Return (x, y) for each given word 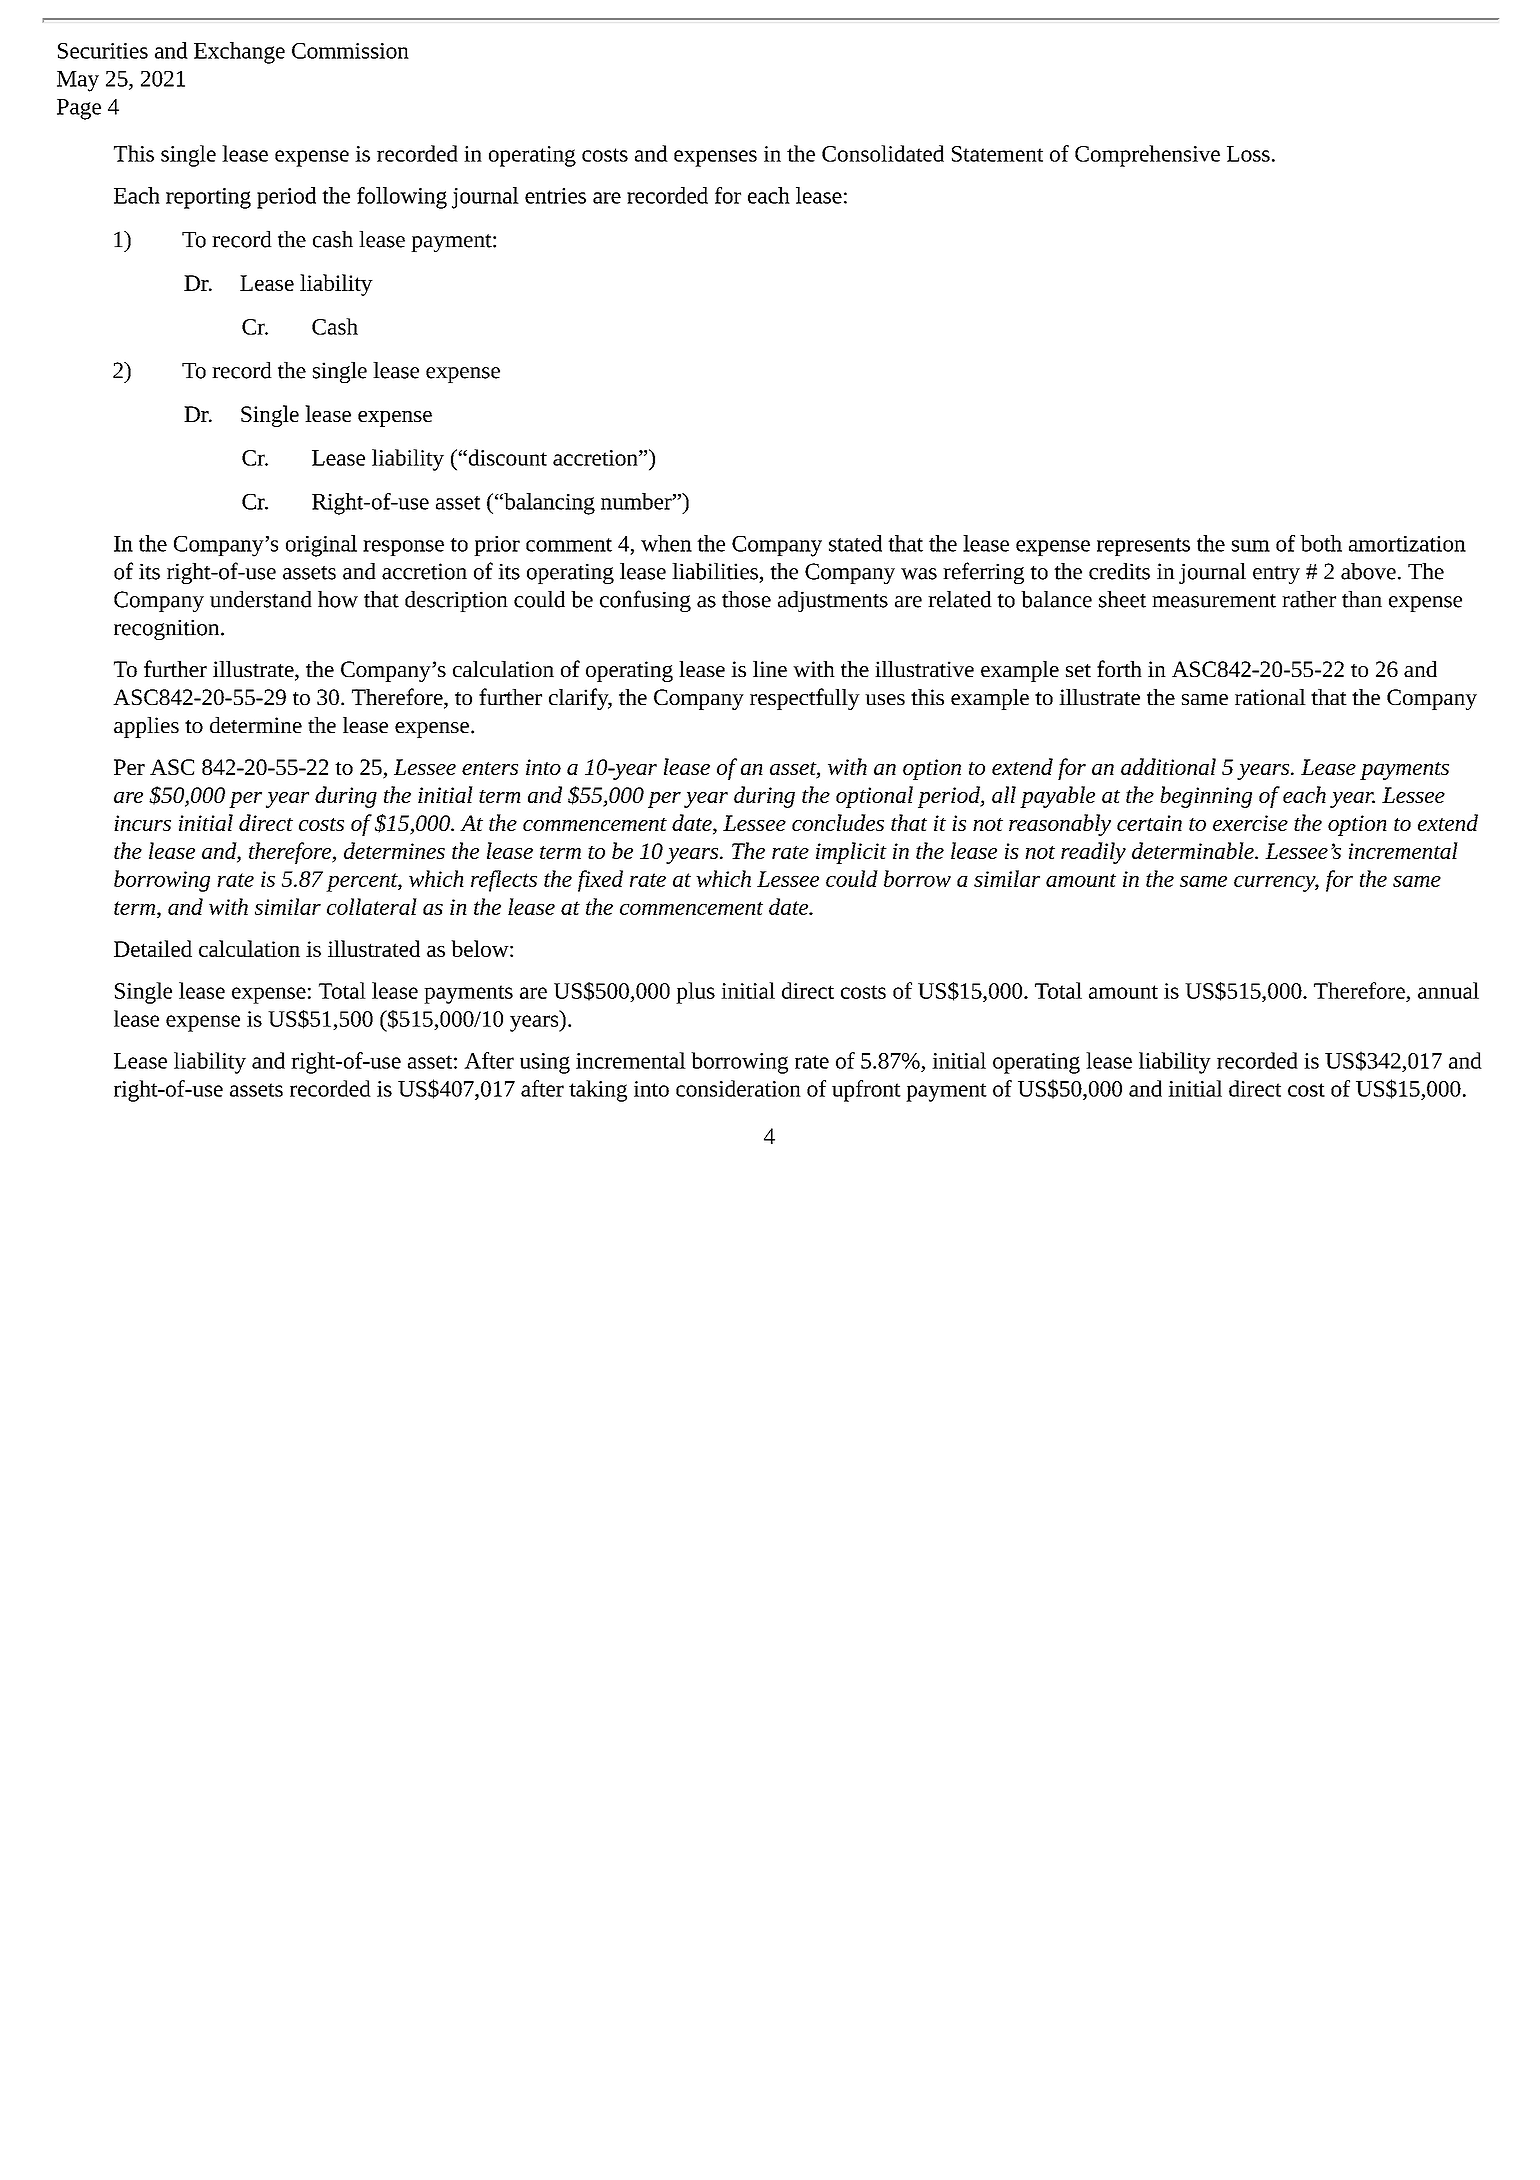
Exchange (239, 53)
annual (1448, 990)
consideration (738, 1088)
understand (261, 599)
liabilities (715, 571)
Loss (1248, 154)
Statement (997, 154)
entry (1276, 575)
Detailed (153, 948)
